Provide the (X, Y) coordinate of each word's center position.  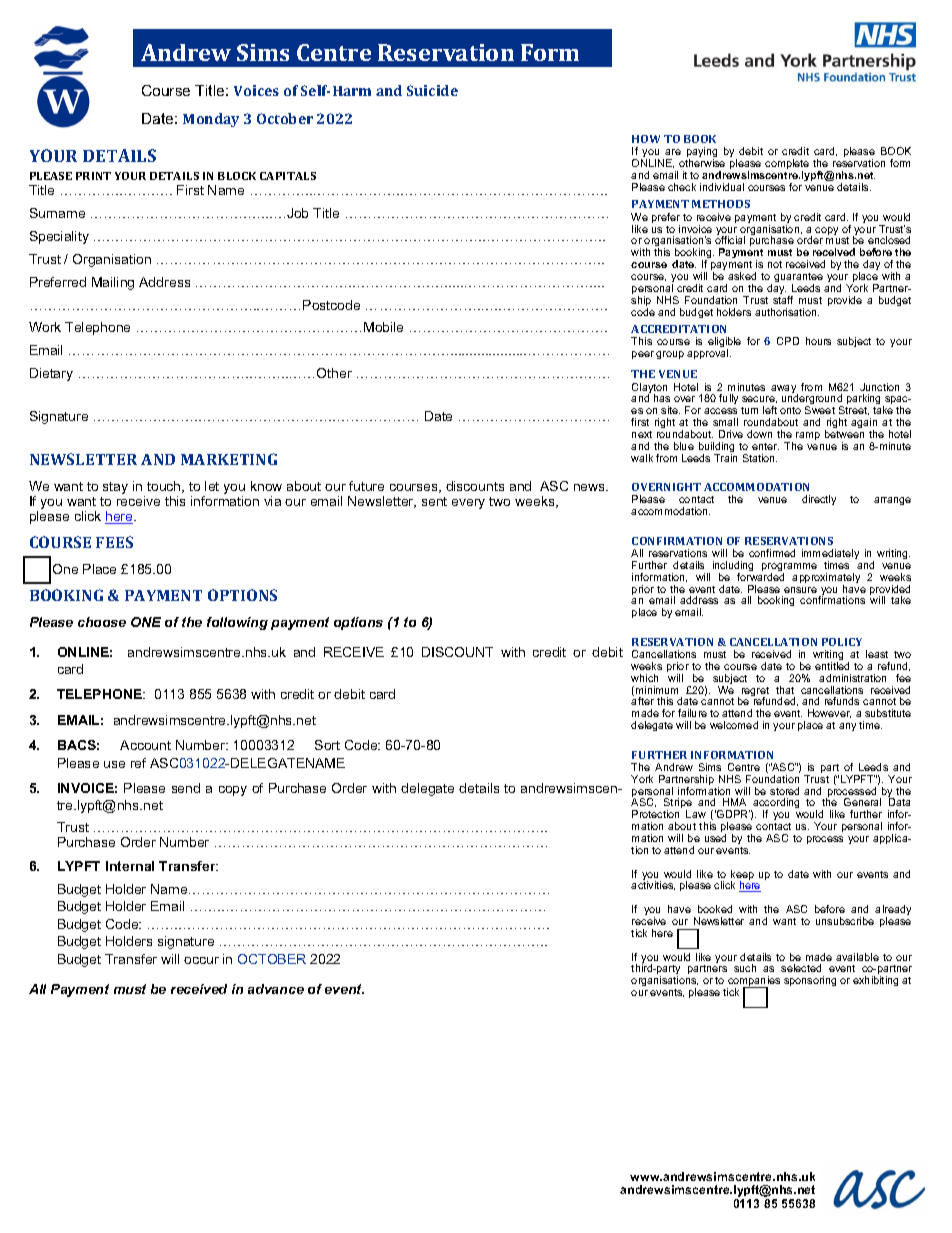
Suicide (432, 90)
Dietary (51, 374)
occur (201, 960)
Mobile (383, 327)
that (785, 690)
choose (102, 622)
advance (276, 989)
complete (787, 165)
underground (813, 401)
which (644, 678)
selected (801, 968)
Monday (211, 120)
